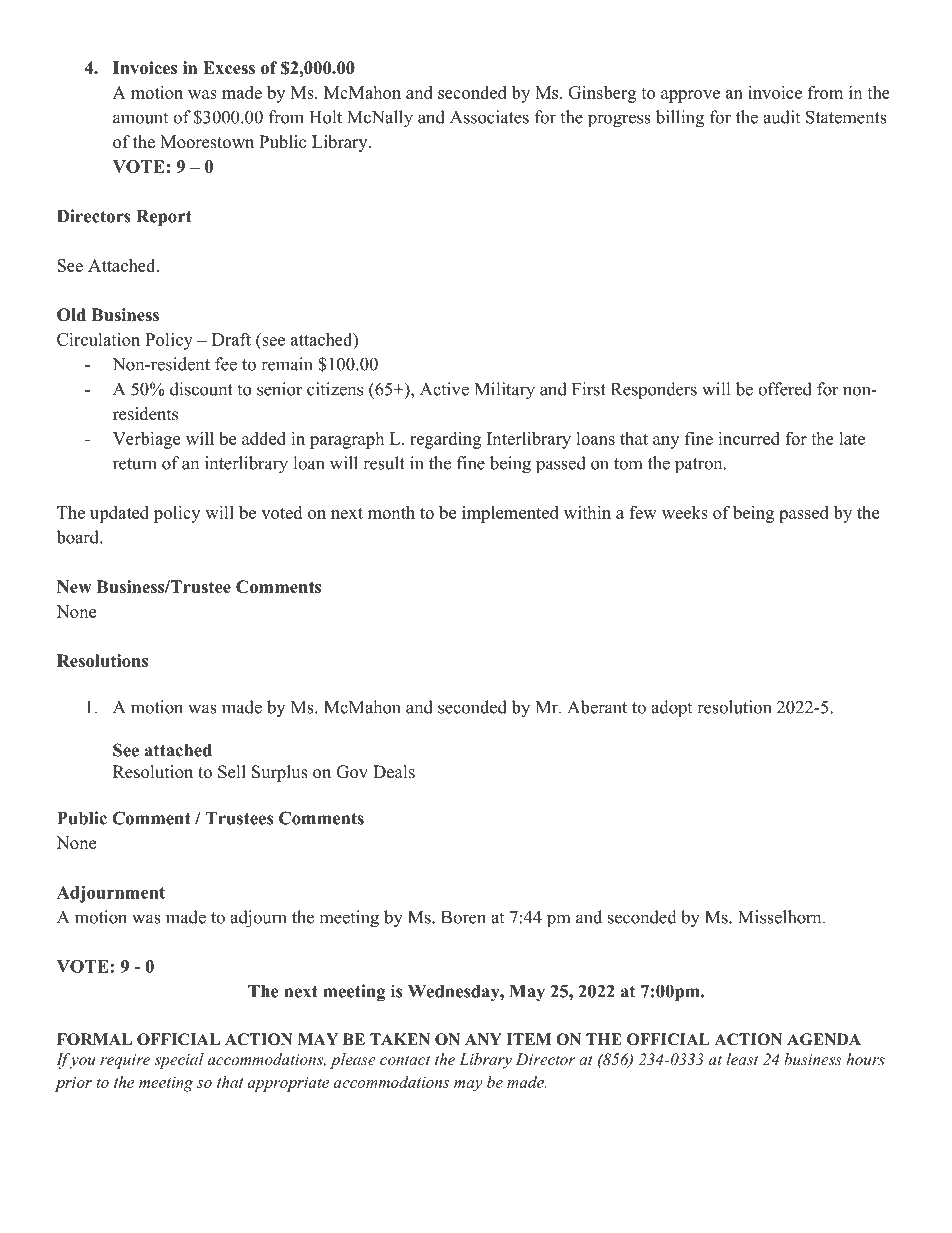 This screenshot has height=1233, width=952. What do you see at coordinates (74, 587) in the screenshot?
I see `New` at bounding box center [74, 587].
